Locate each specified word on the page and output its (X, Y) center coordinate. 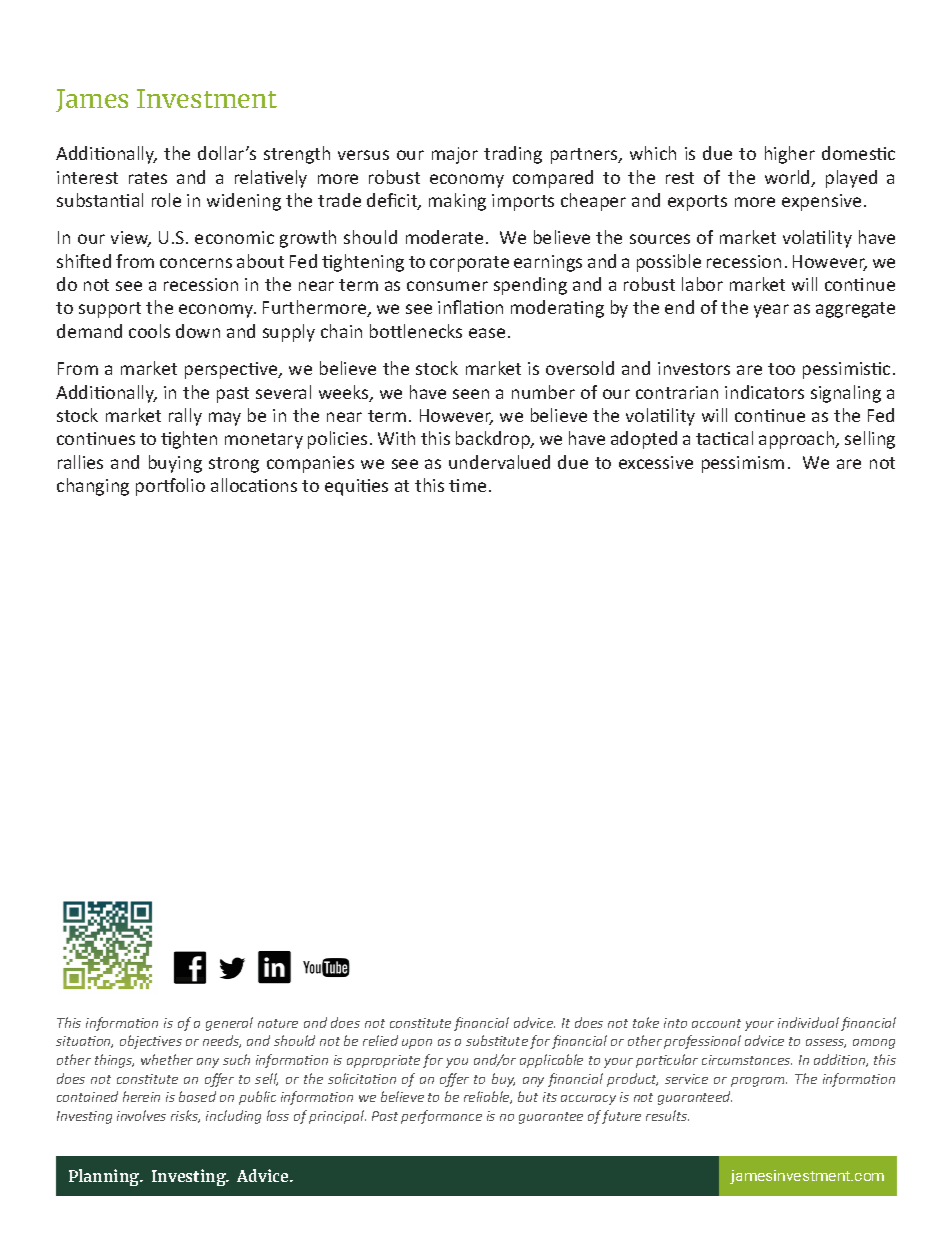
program (759, 1082)
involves (141, 1115)
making (457, 202)
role (166, 200)
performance (441, 1117)
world (788, 178)
